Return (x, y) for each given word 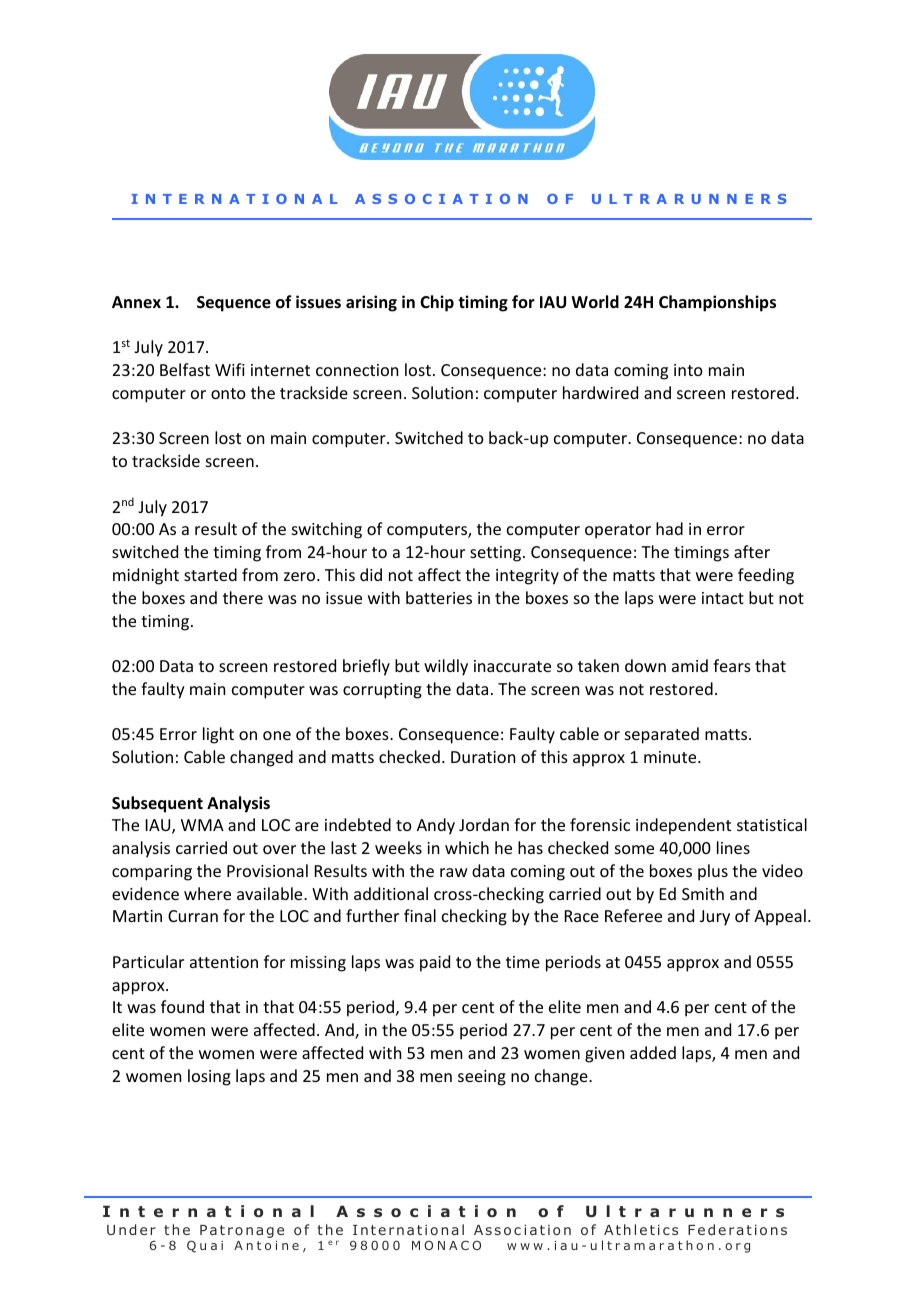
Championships (717, 303)
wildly (446, 667)
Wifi (230, 369)
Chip (437, 303)
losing (209, 1077)
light (218, 735)
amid (690, 665)
